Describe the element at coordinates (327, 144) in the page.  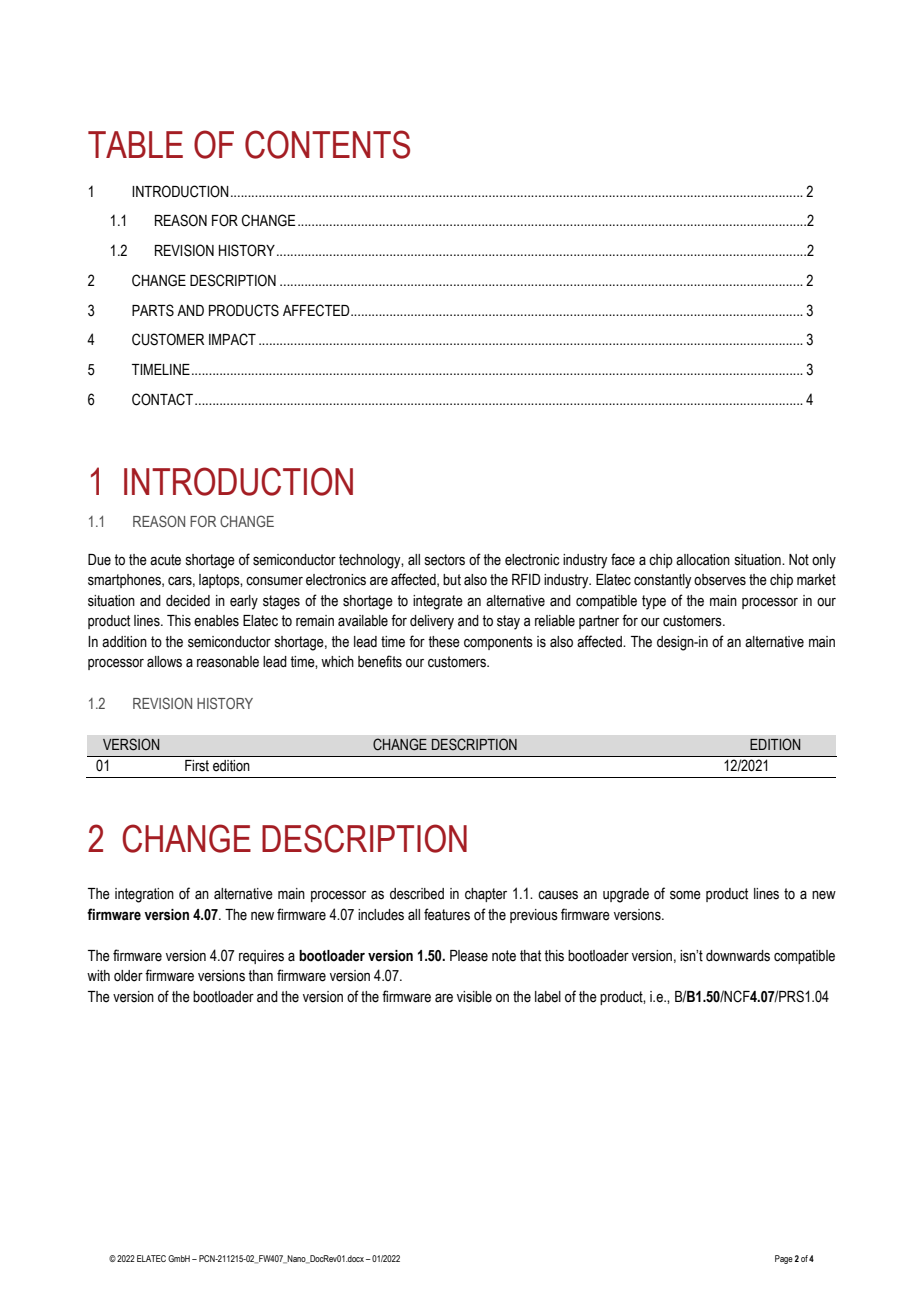
I see `CONTENTS` at that location.
